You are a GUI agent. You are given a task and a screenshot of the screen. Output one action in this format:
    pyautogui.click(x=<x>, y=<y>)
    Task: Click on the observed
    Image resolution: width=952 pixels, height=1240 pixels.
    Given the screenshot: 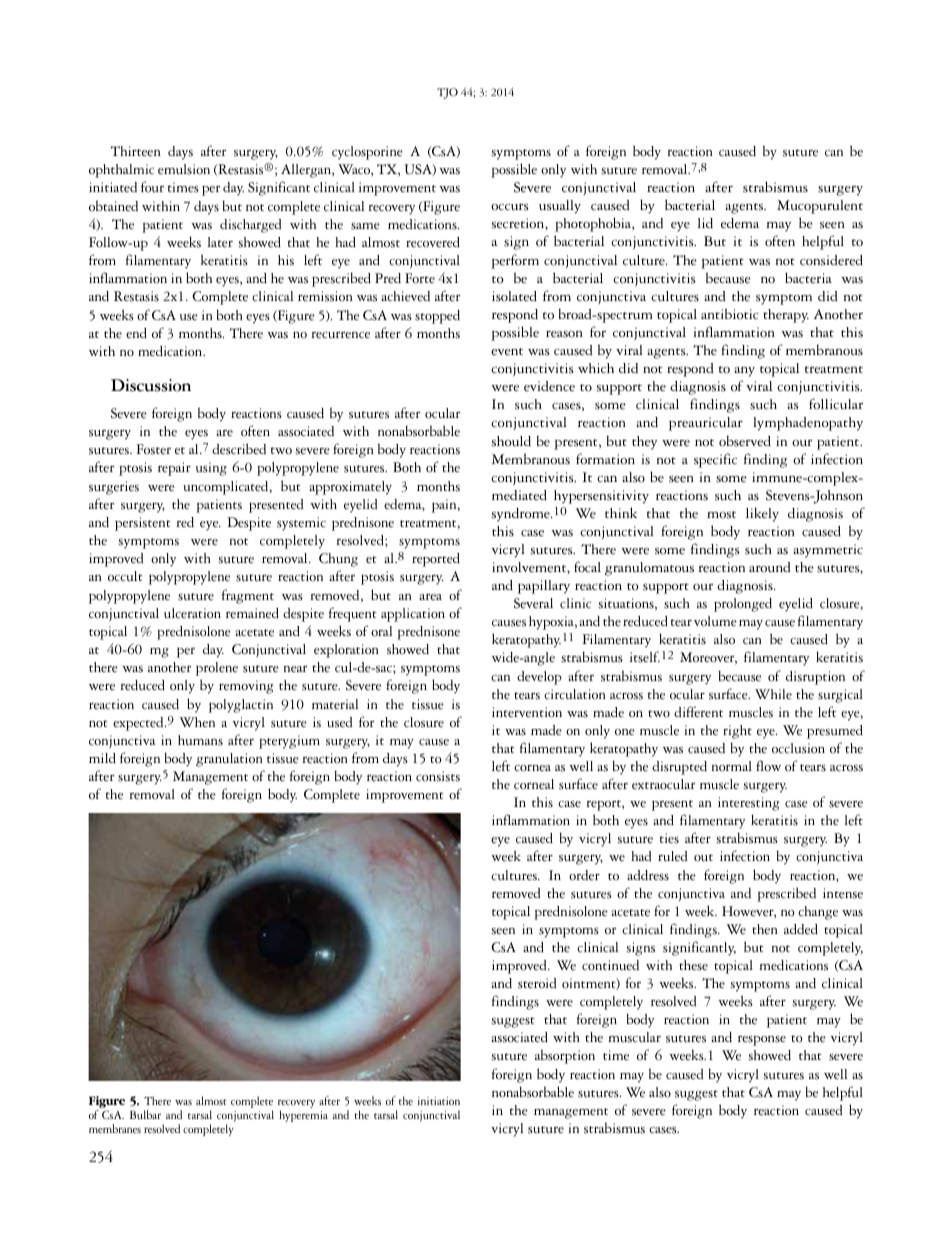 What is the action you would take?
    pyautogui.click(x=745, y=441)
